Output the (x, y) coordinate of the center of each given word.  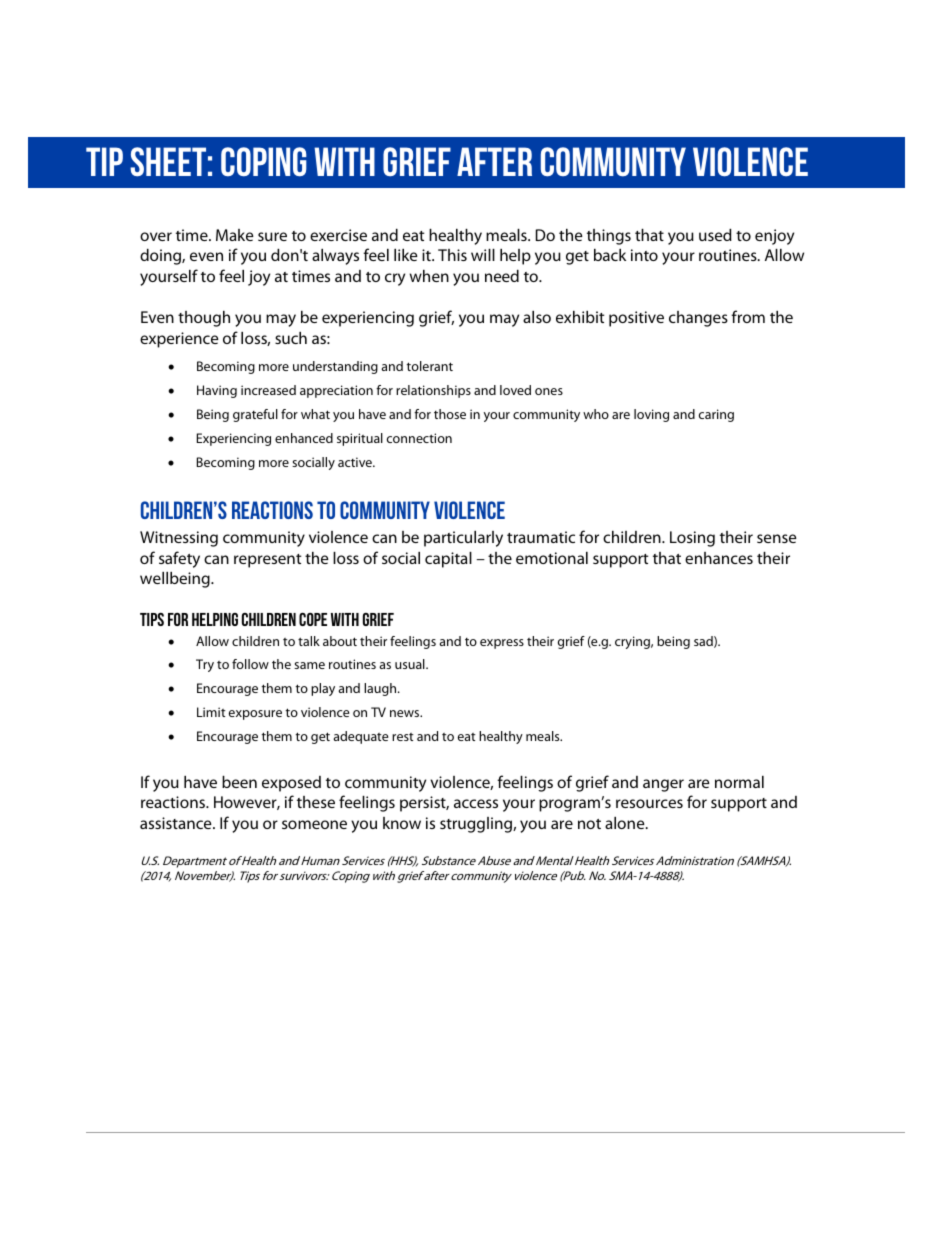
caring (716, 415)
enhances (719, 558)
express (502, 644)
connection (419, 438)
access (476, 803)
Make (235, 235)
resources (649, 803)
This (452, 255)
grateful (255, 415)
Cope (313, 619)
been (239, 782)
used (715, 235)
